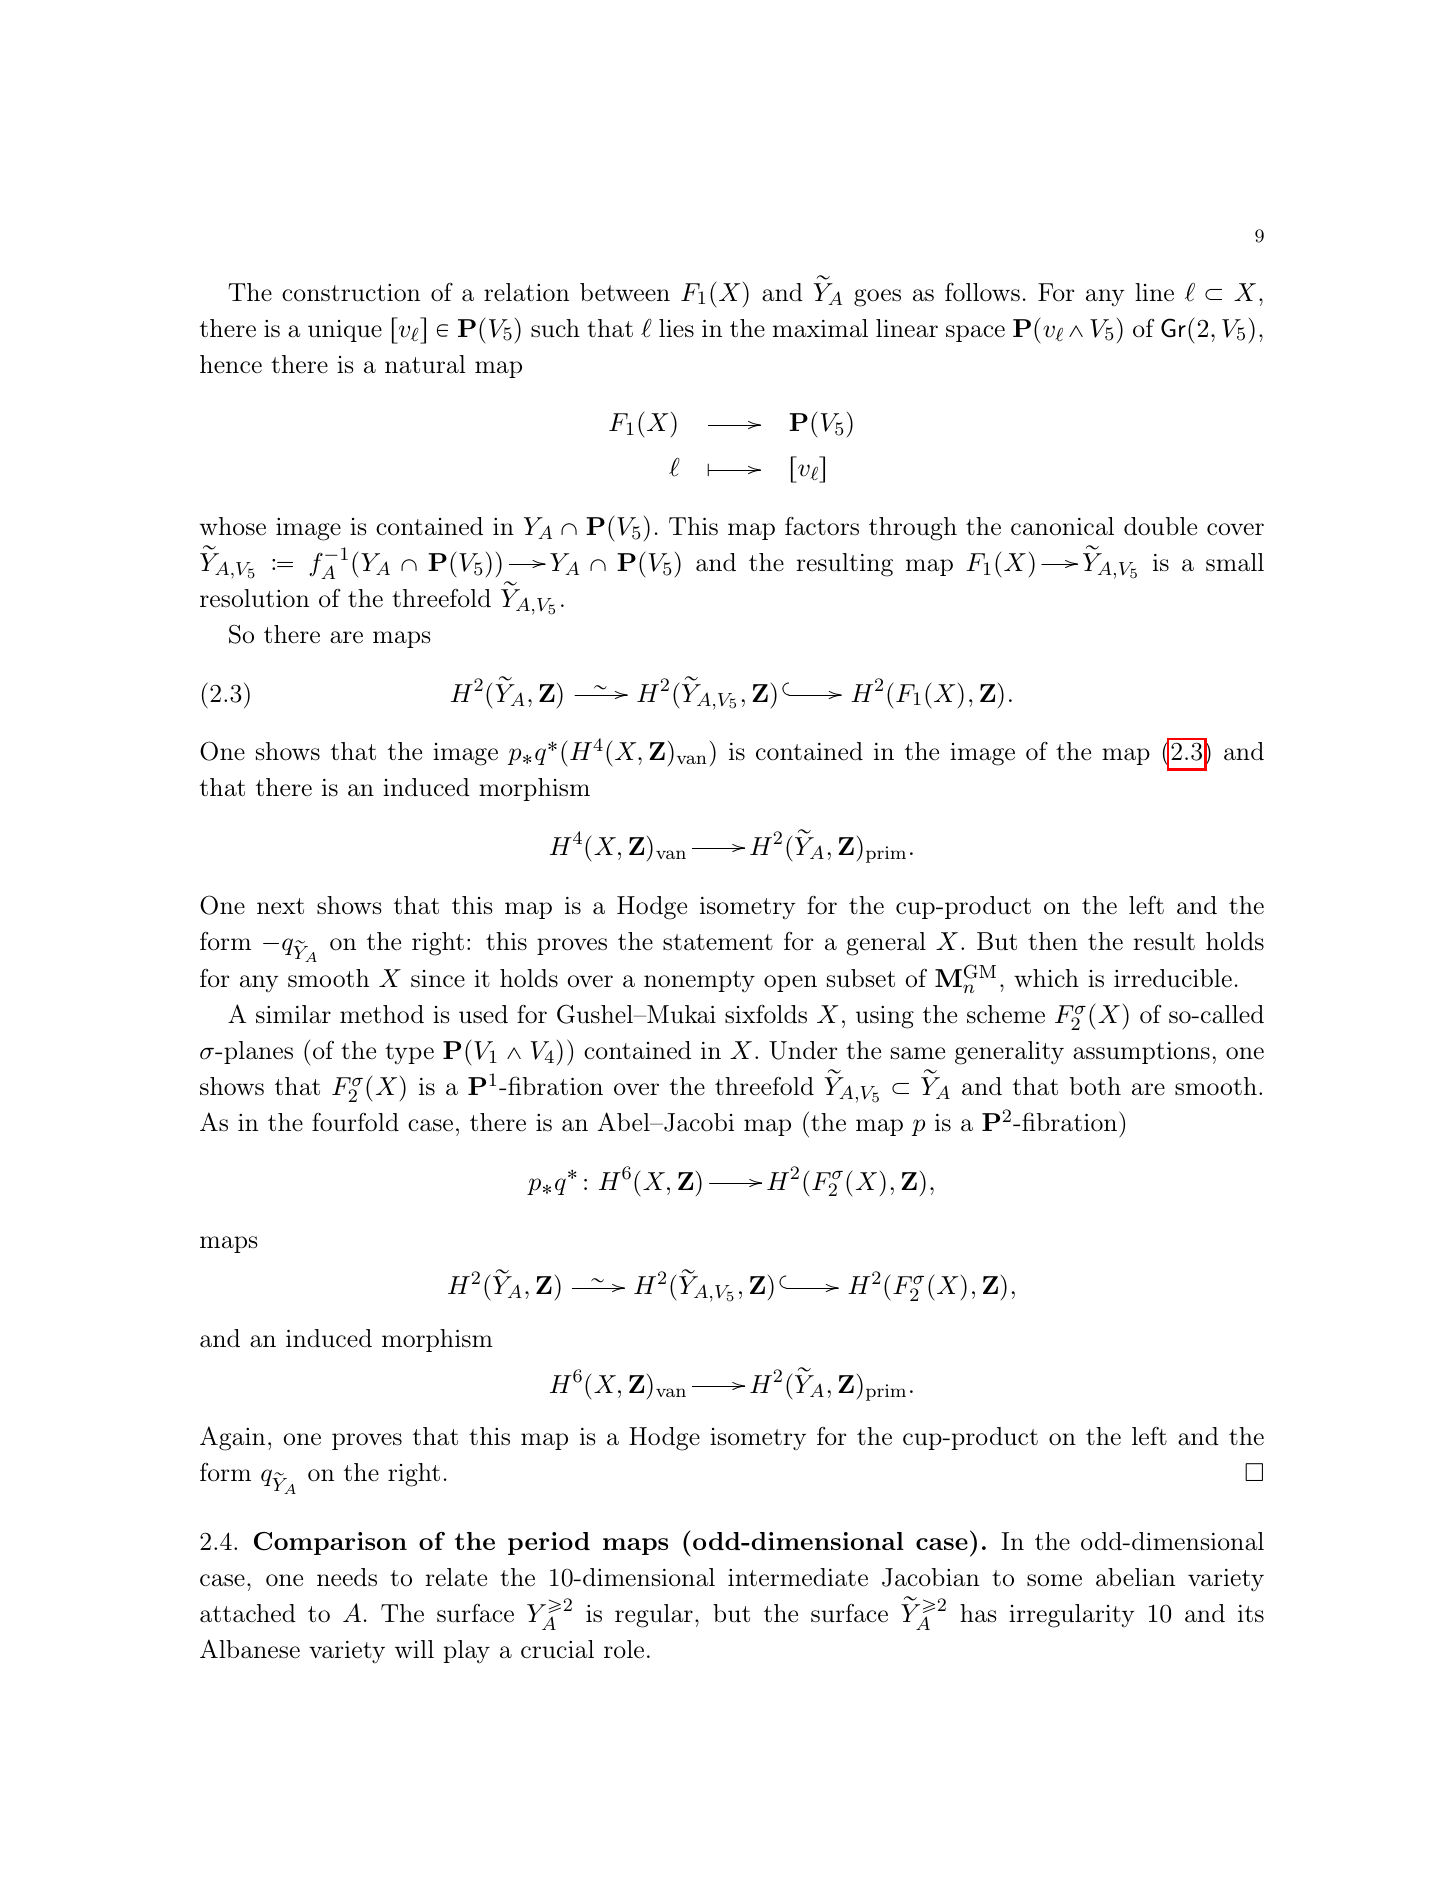 The height and width of the document is (1882, 1454). What do you see at coordinates (347, 1577) in the document?
I see `needs` at bounding box center [347, 1577].
